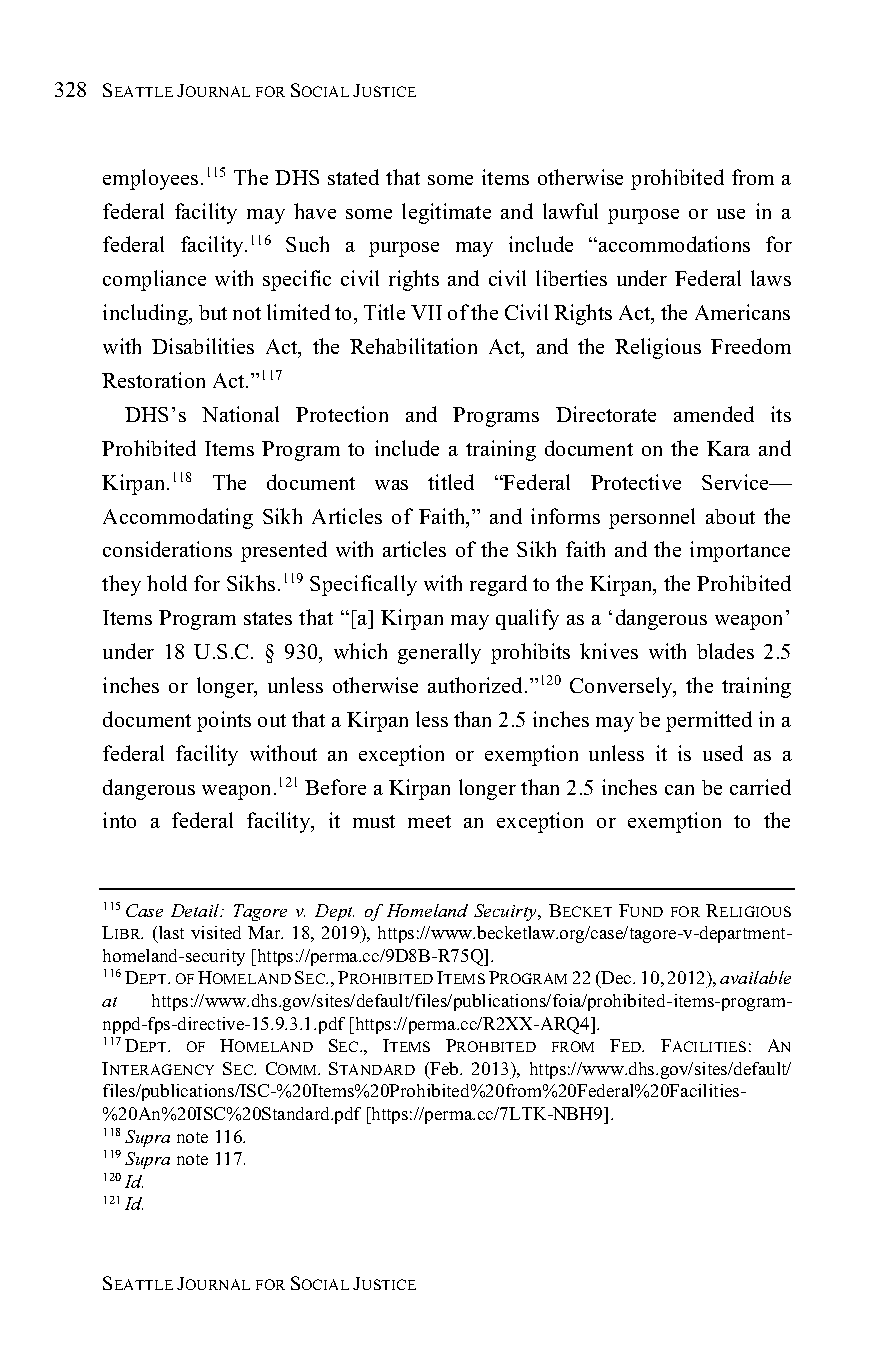 The image size is (894, 1372). I want to click on carried, so click(760, 787).
